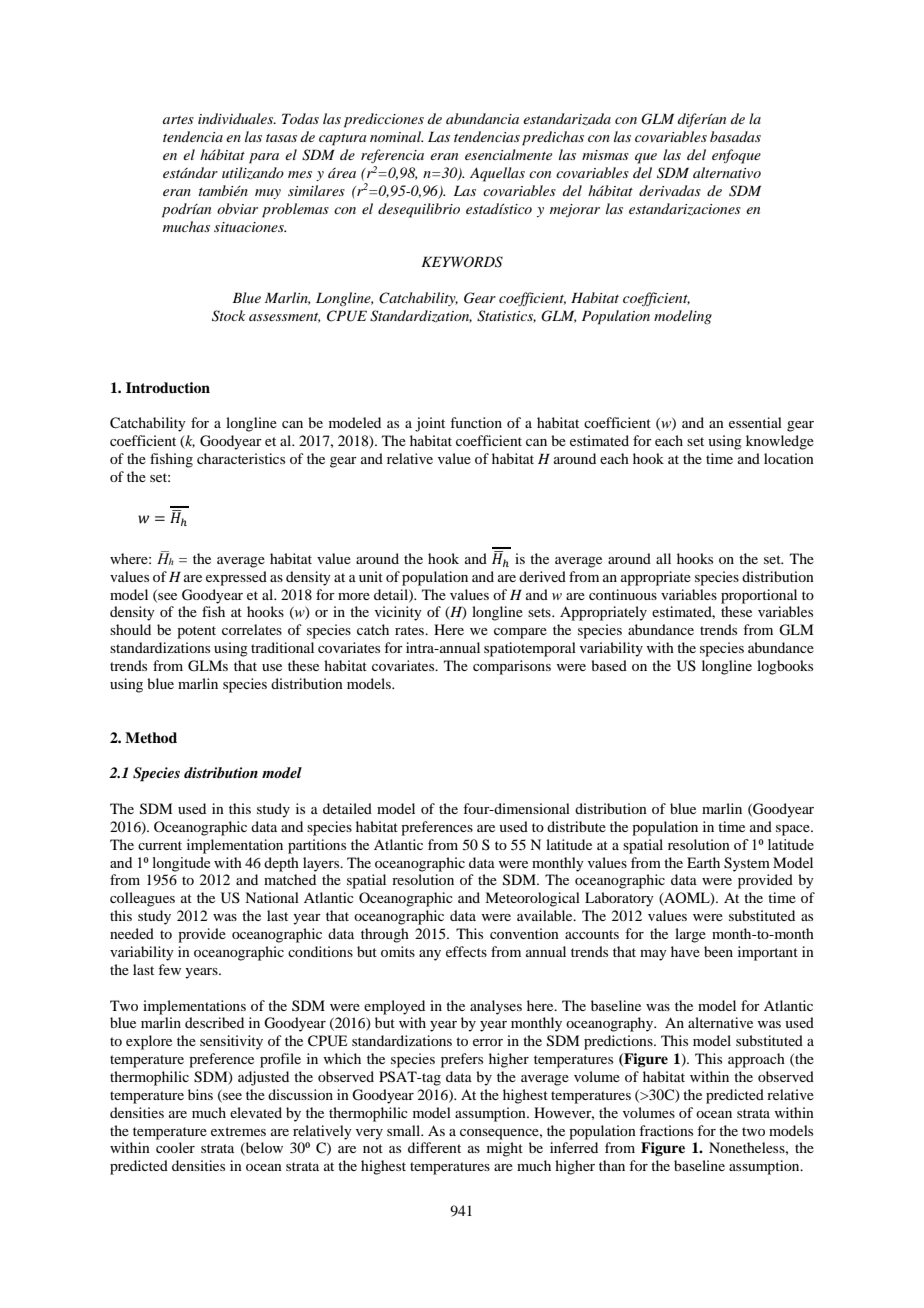 The height and width of the screenshot is (1308, 924). I want to click on extremes, so click(238, 1131).
